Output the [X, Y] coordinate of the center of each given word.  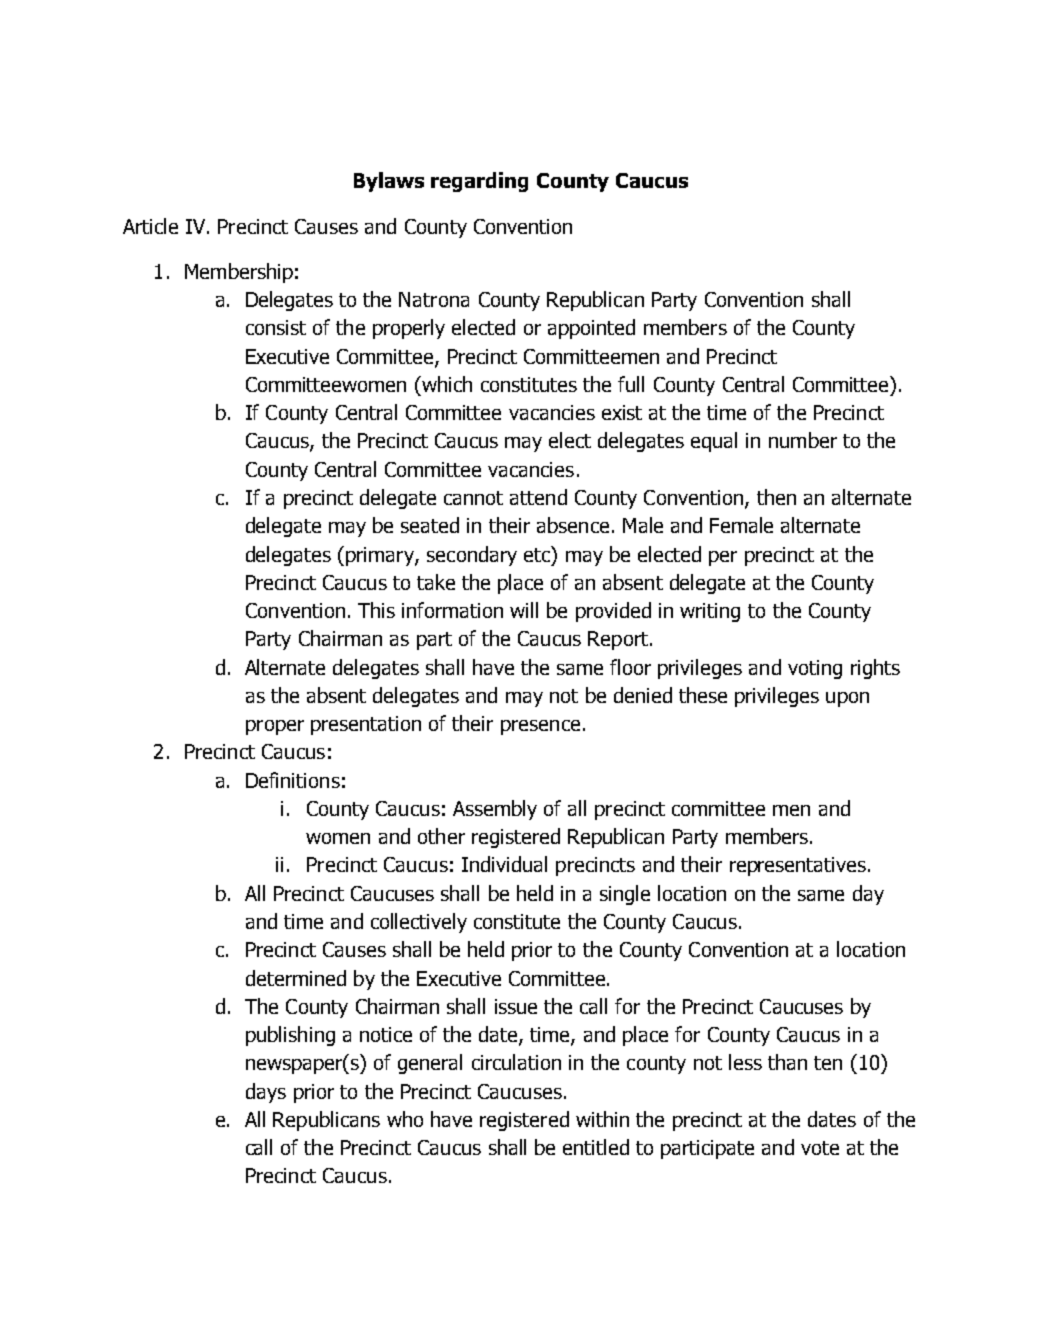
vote [820, 1148]
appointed [591, 329]
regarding [479, 182]
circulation [516, 1062]
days [266, 1093]
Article [150, 226]
